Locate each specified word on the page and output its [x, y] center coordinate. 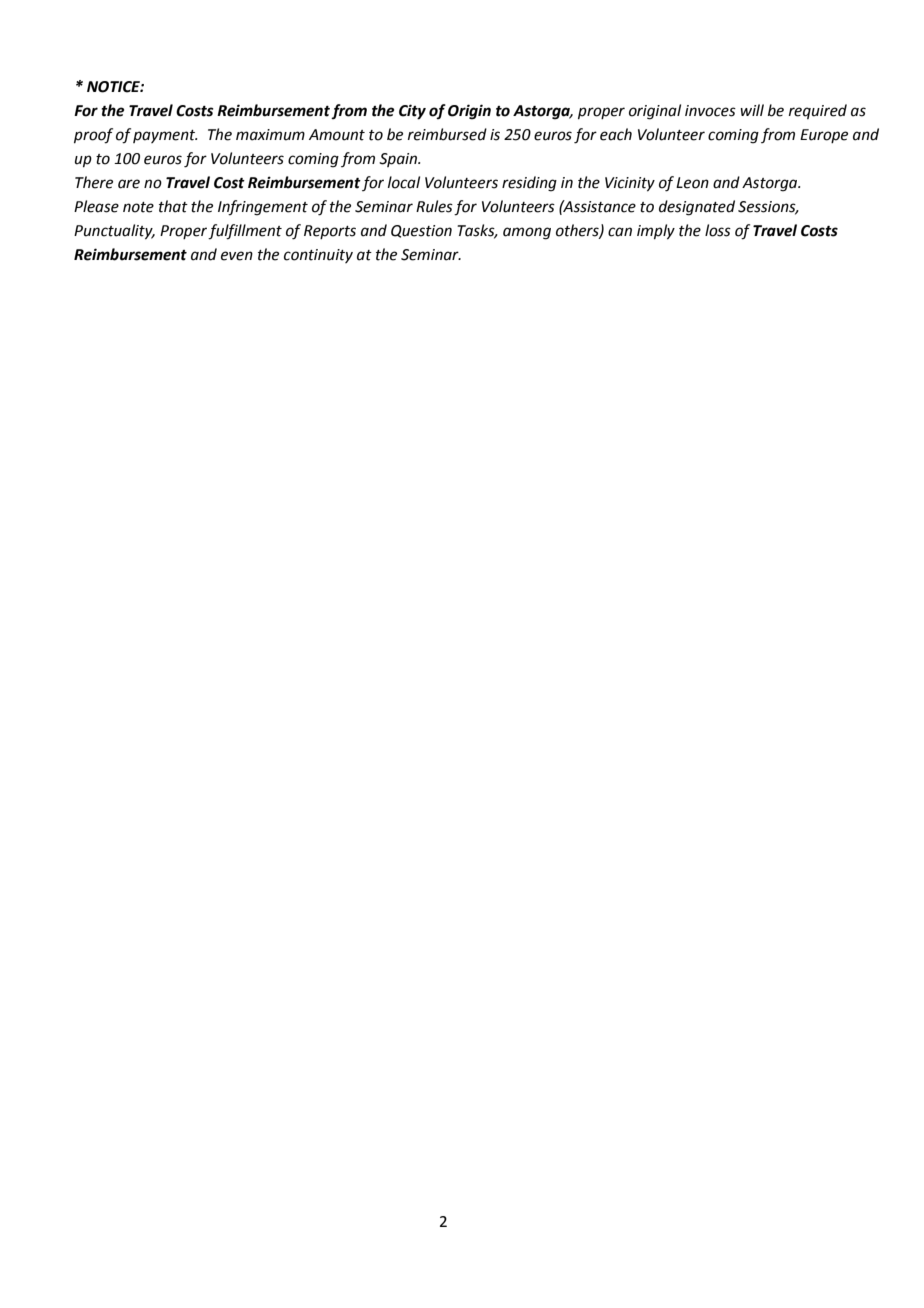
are [129, 184]
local [404, 182]
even [237, 256]
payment [165, 136]
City [412, 112]
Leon [692, 183]
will [752, 110]
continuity [318, 256]
